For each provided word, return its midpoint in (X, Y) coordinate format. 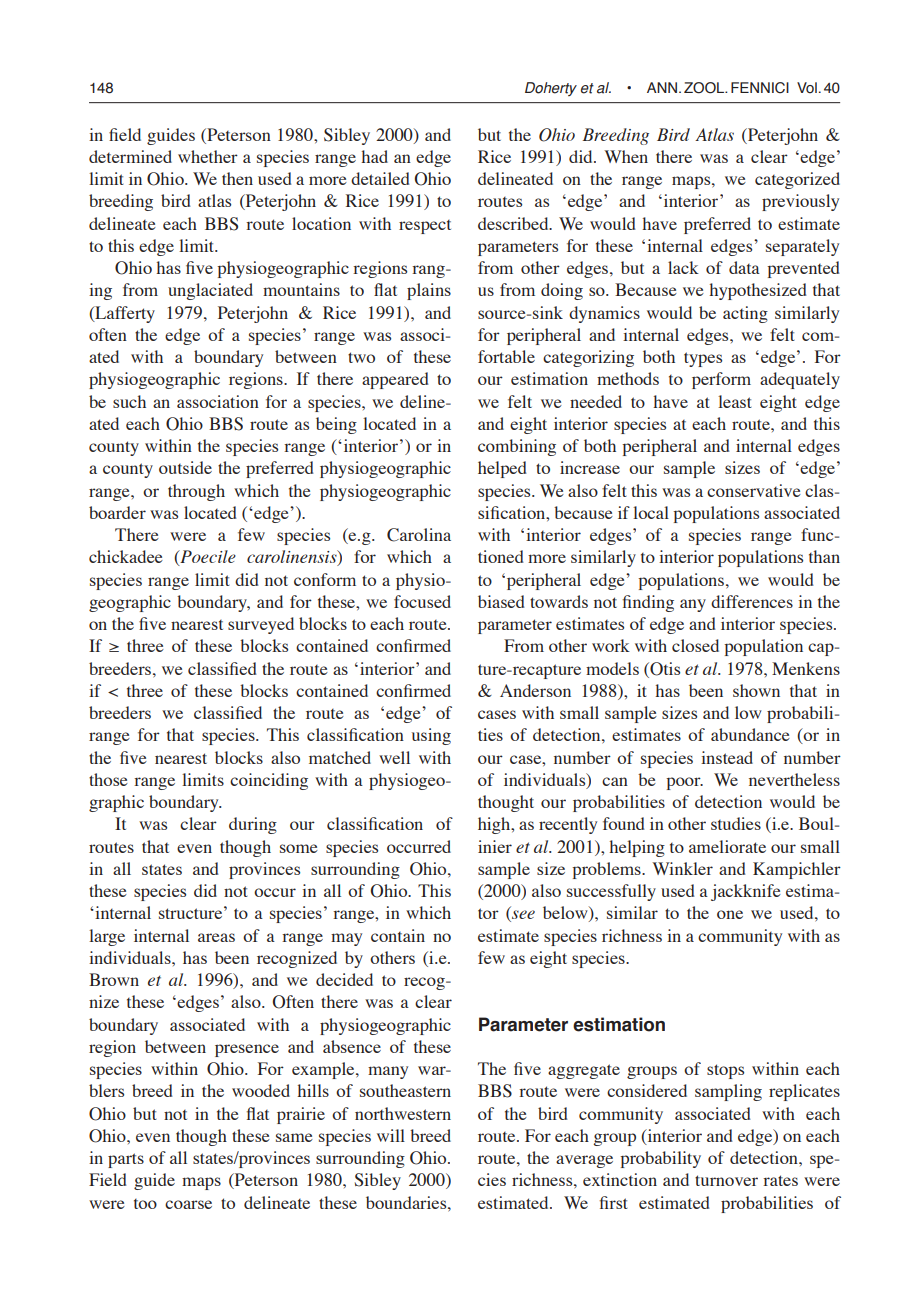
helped (502, 469)
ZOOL (705, 88)
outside (185, 467)
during (253, 825)
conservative (754, 490)
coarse (188, 1204)
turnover (726, 1180)
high (495, 825)
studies (736, 823)
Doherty (551, 89)
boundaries (407, 1202)
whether (208, 156)
